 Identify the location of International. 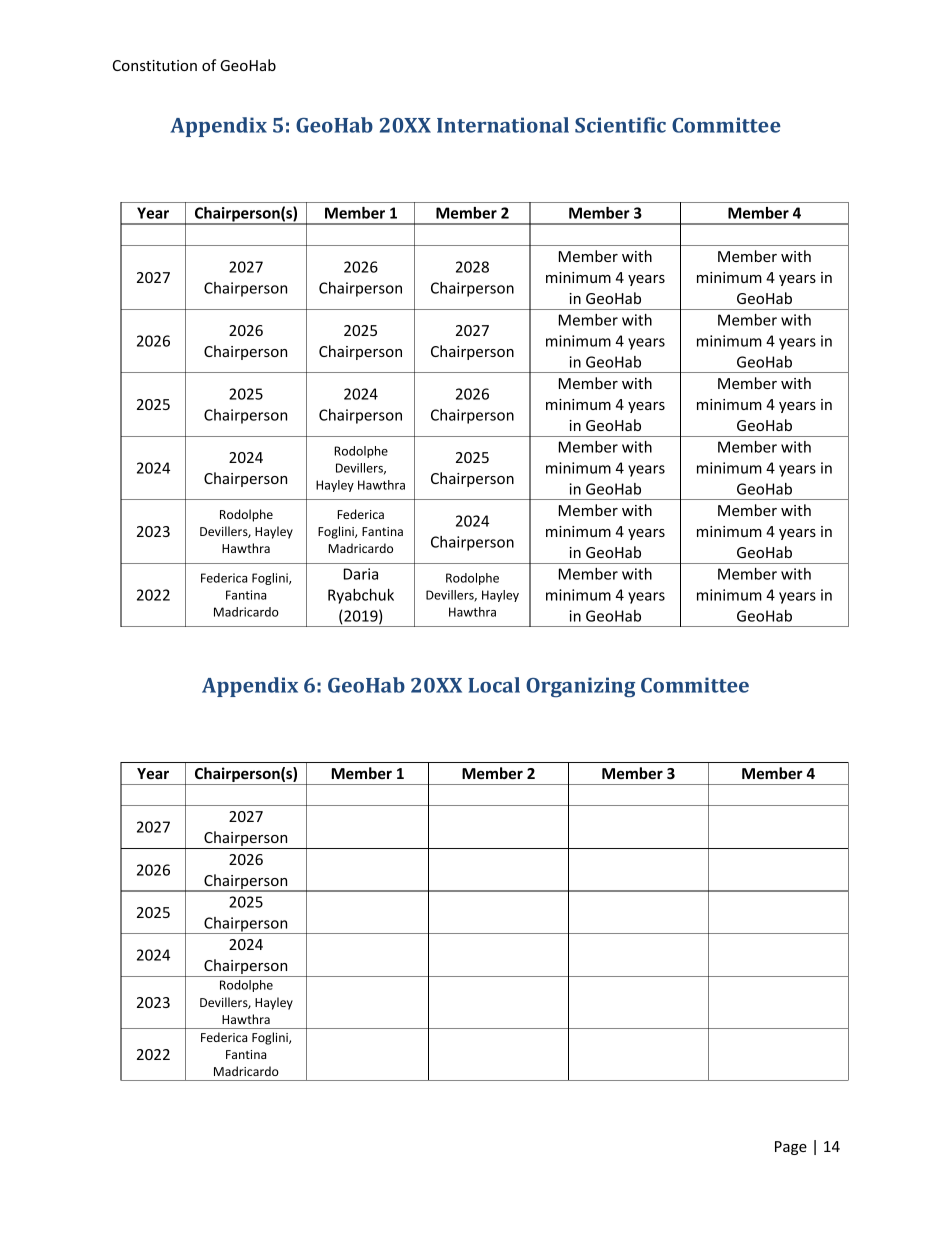
(503, 125).
